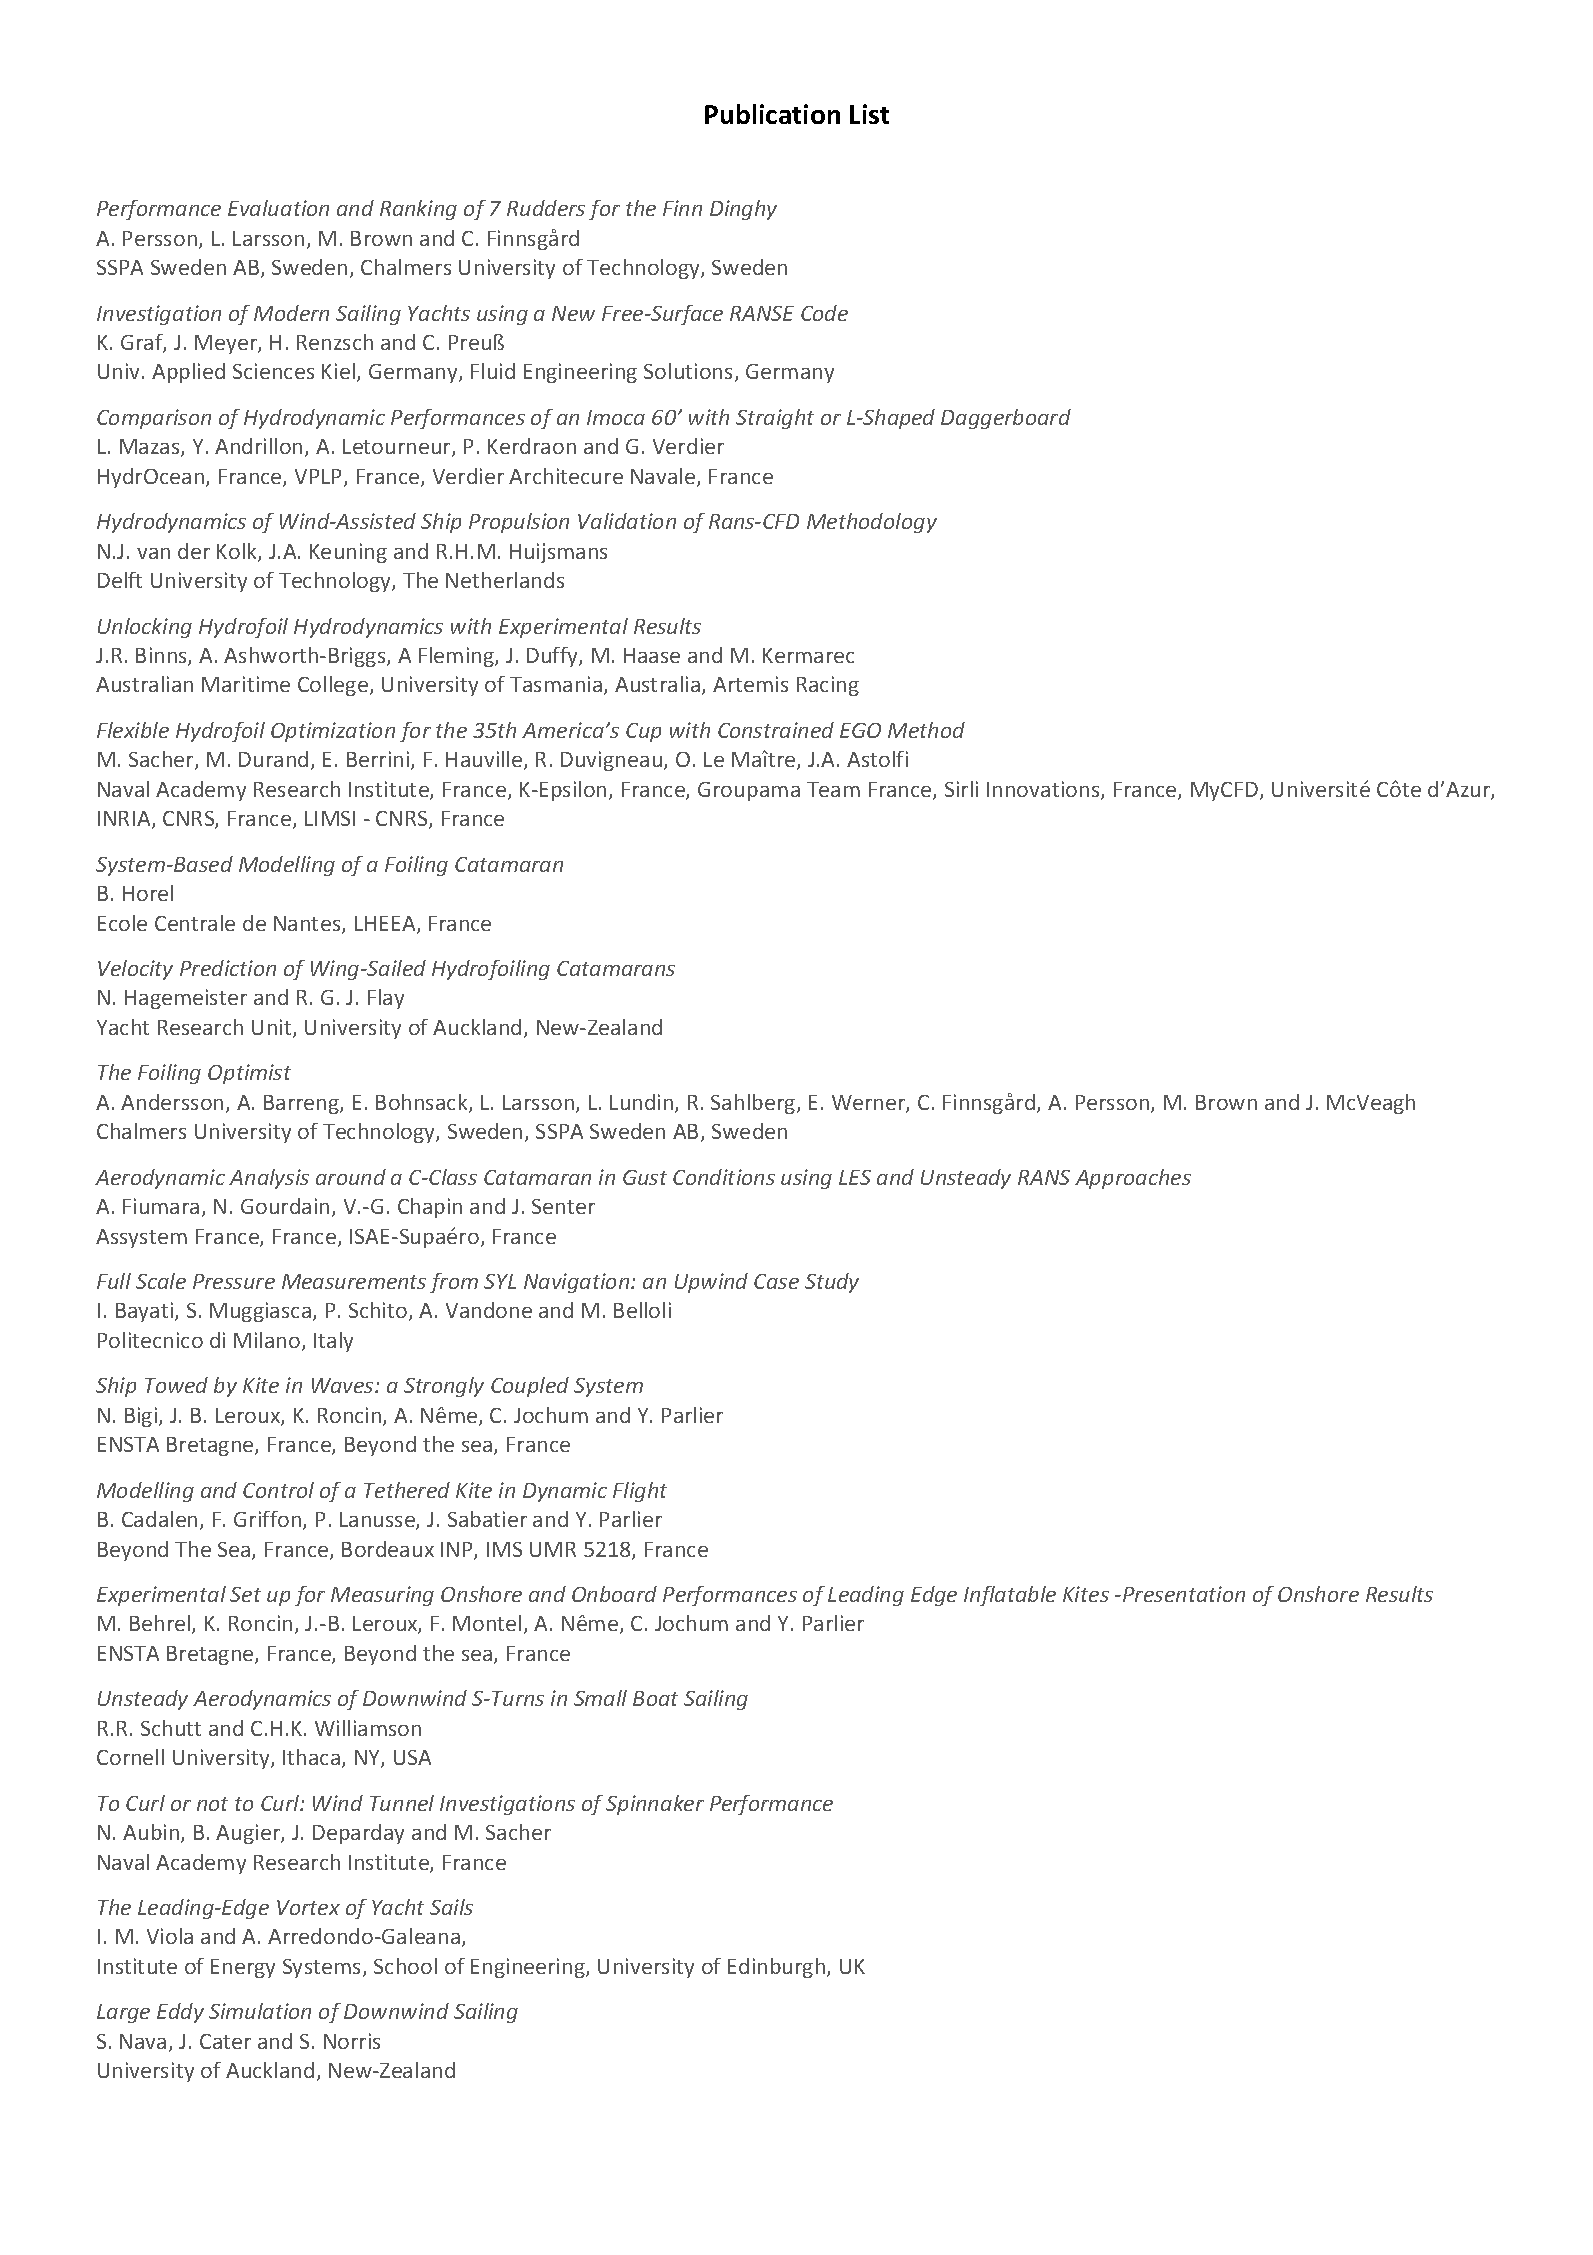 Image resolution: width=1593 pixels, height=2255 pixels. What do you see at coordinates (1010, 1596) in the image?
I see `Inflatable` at bounding box center [1010, 1596].
